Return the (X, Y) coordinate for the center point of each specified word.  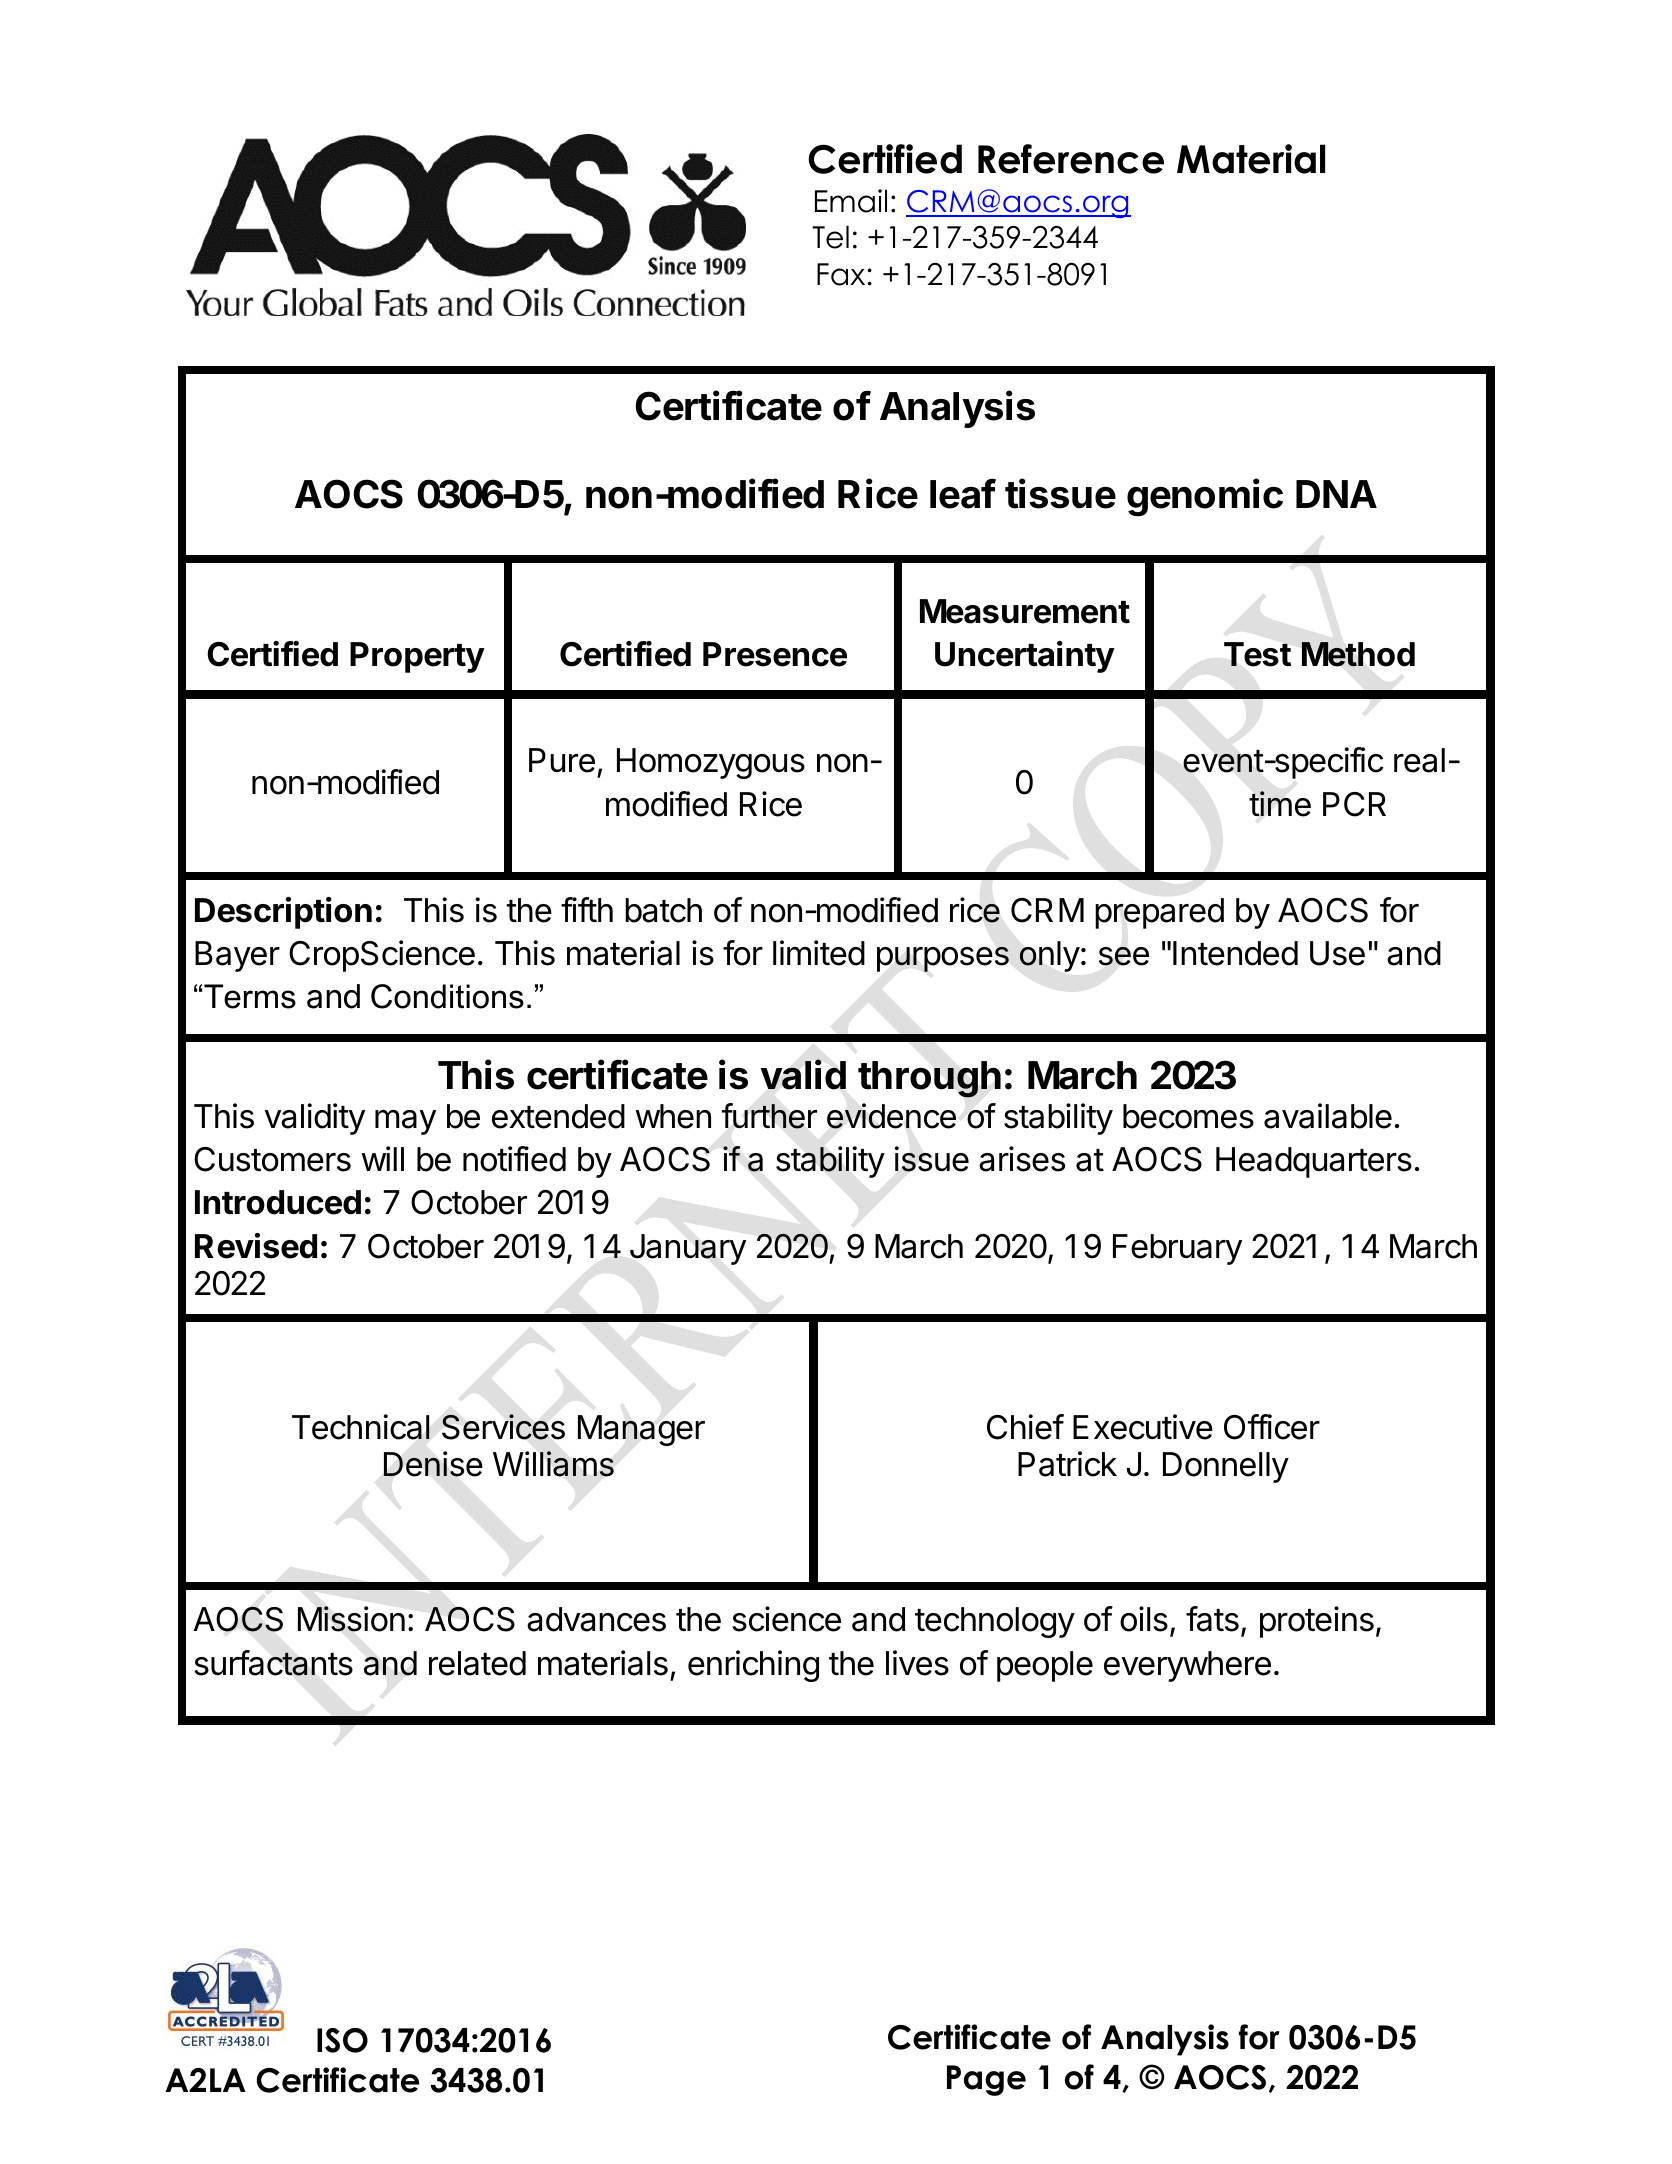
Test (1257, 654)
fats (1212, 1619)
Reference (1071, 159)
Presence (775, 654)
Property (417, 657)
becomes (1188, 1116)
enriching (753, 1666)
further (769, 1116)
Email (851, 201)
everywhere (1187, 1666)
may (405, 1122)
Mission (351, 1619)
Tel (830, 237)
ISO (342, 2040)
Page (986, 2080)
